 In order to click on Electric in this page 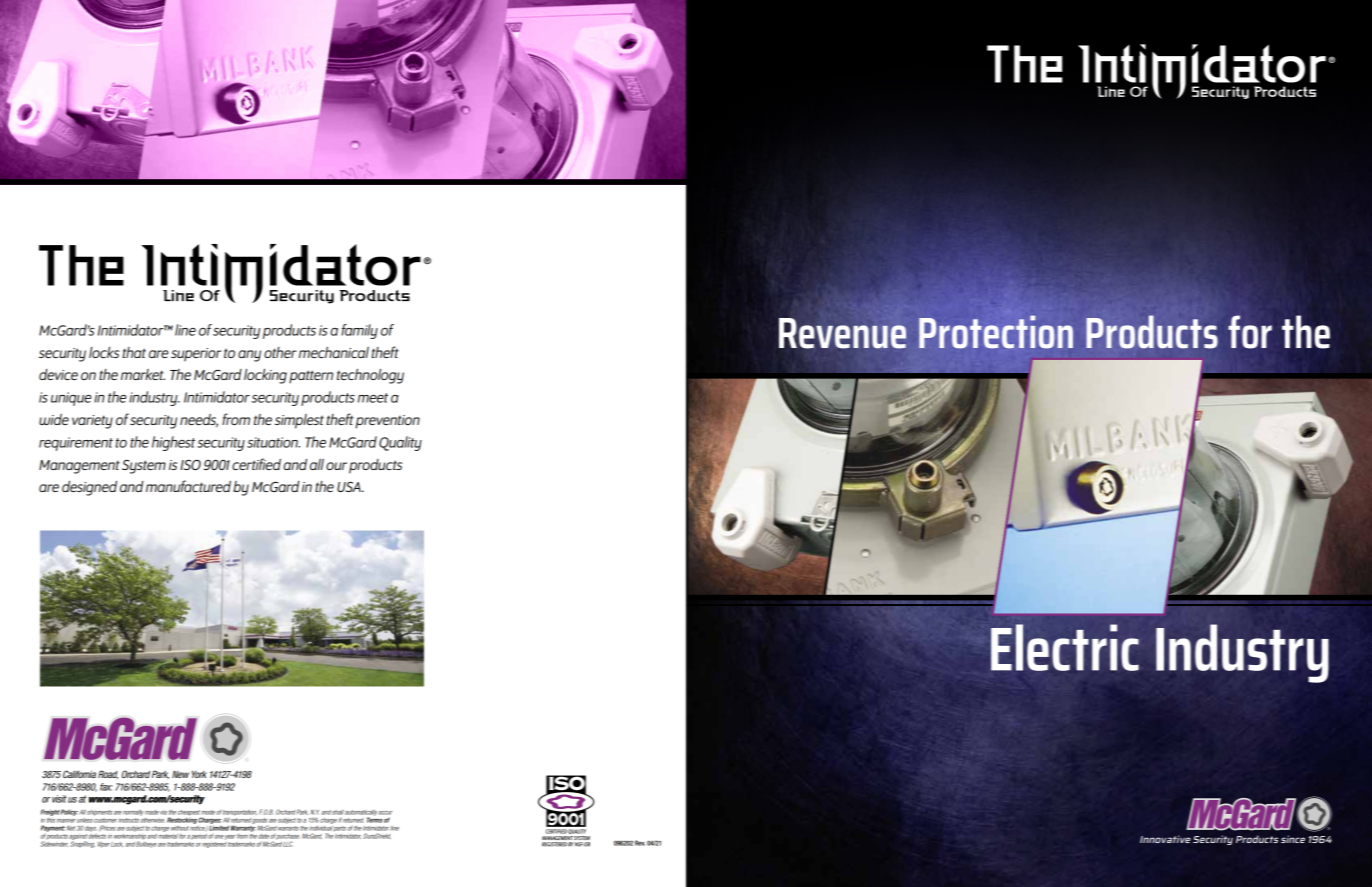, I will do `click(1065, 647)`.
